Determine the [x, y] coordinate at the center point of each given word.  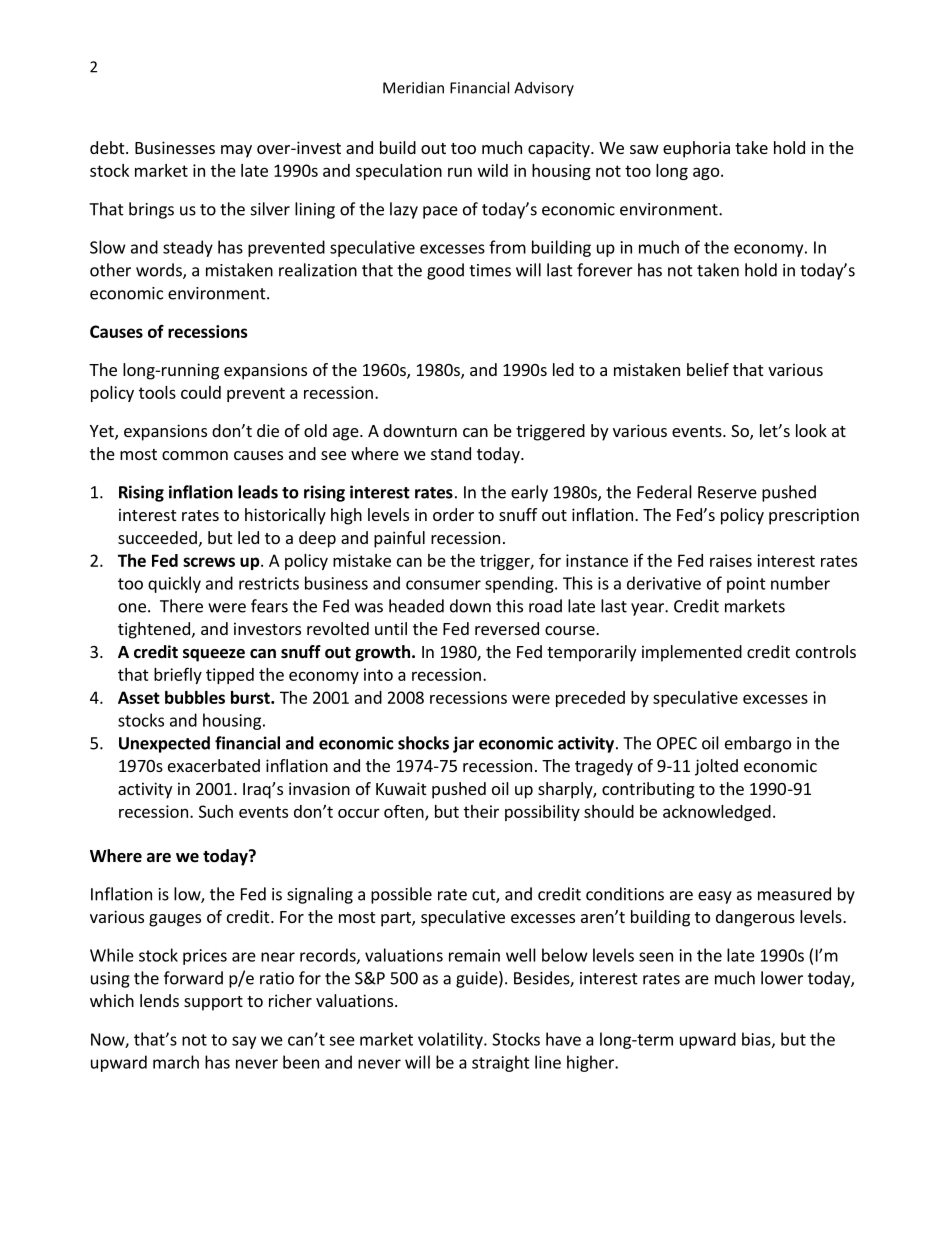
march [176, 1062]
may [236, 151]
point [746, 585]
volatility [451, 1040]
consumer [443, 585]
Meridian [413, 87]
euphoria [696, 149]
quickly [174, 584]
